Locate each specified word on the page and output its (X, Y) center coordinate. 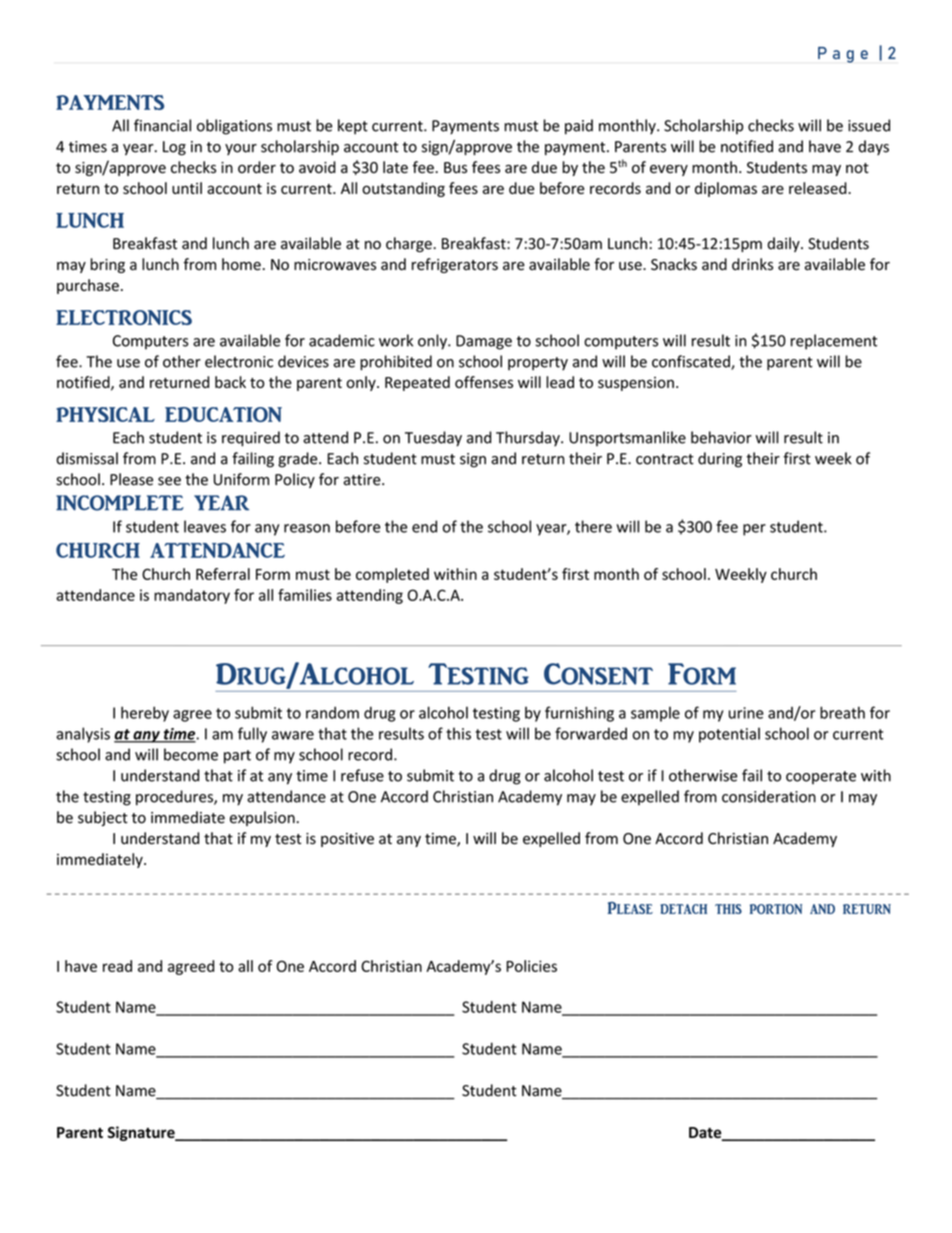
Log (174, 148)
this (458, 733)
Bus (455, 168)
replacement (834, 342)
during (720, 460)
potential (729, 735)
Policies (531, 966)
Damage (484, 342)
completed (392, 575)
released (819, 188)
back (230, 382)
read (117, 966)
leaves (205, 526)
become (191, 754)
